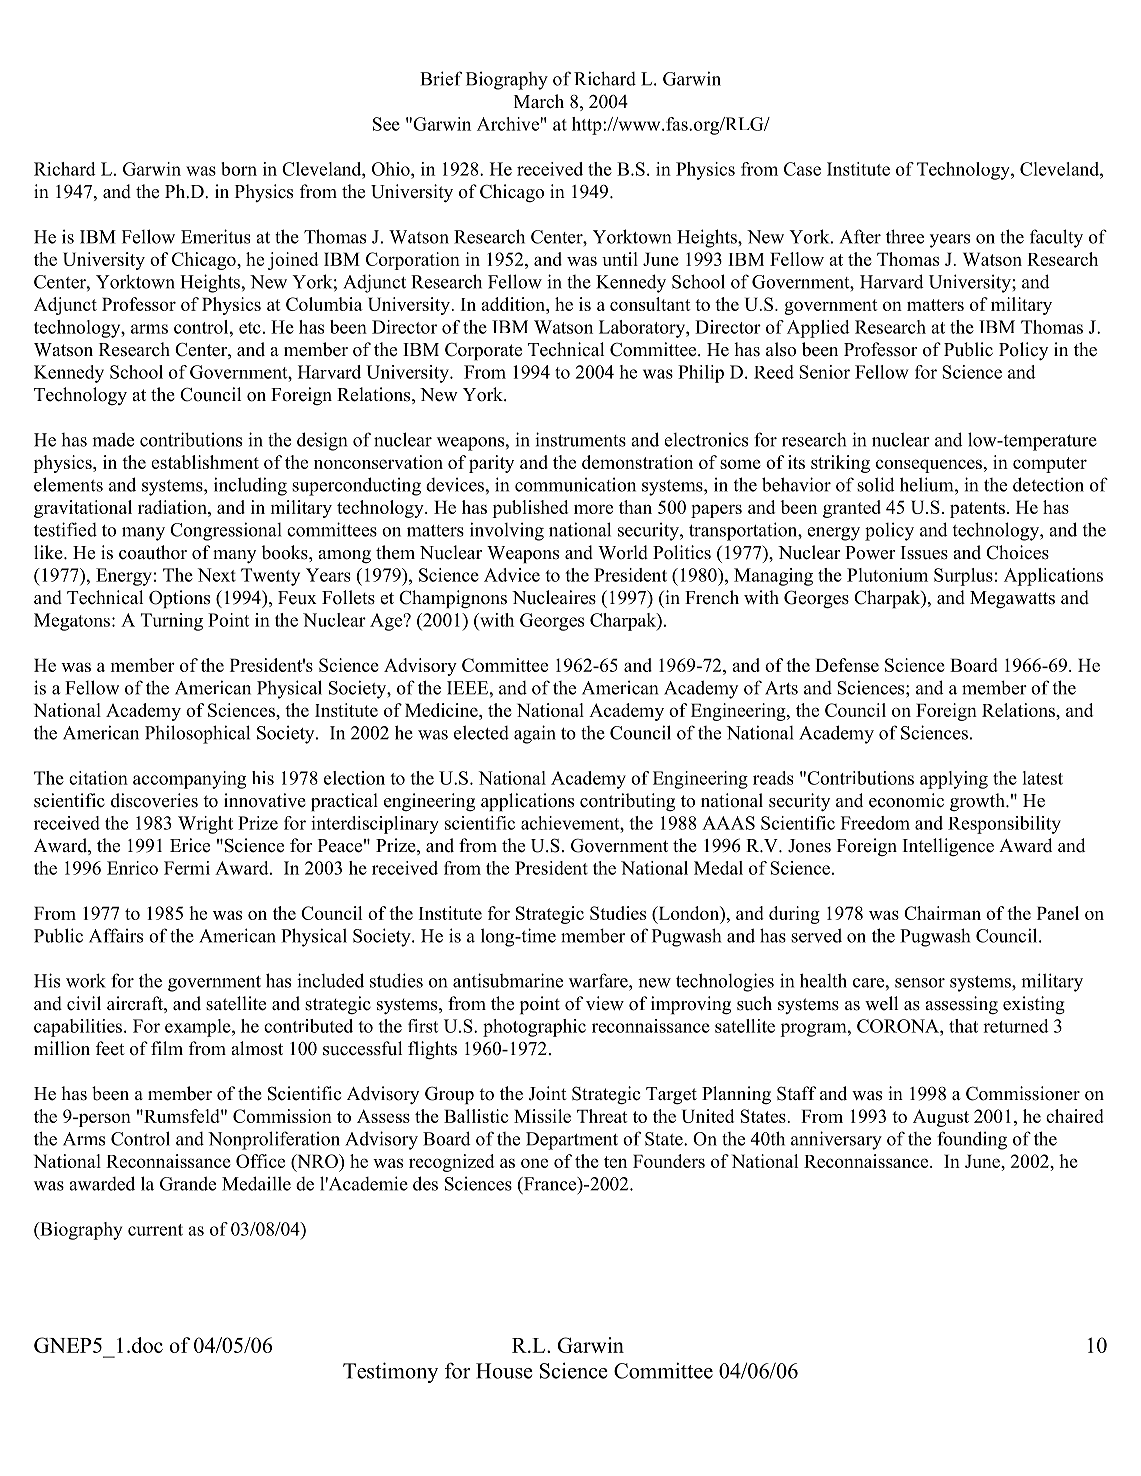 The image size is (1141, 1476). What do you see at coordinates (239, 169) in the page?
I see `born` at bounding box center [239, 169].
